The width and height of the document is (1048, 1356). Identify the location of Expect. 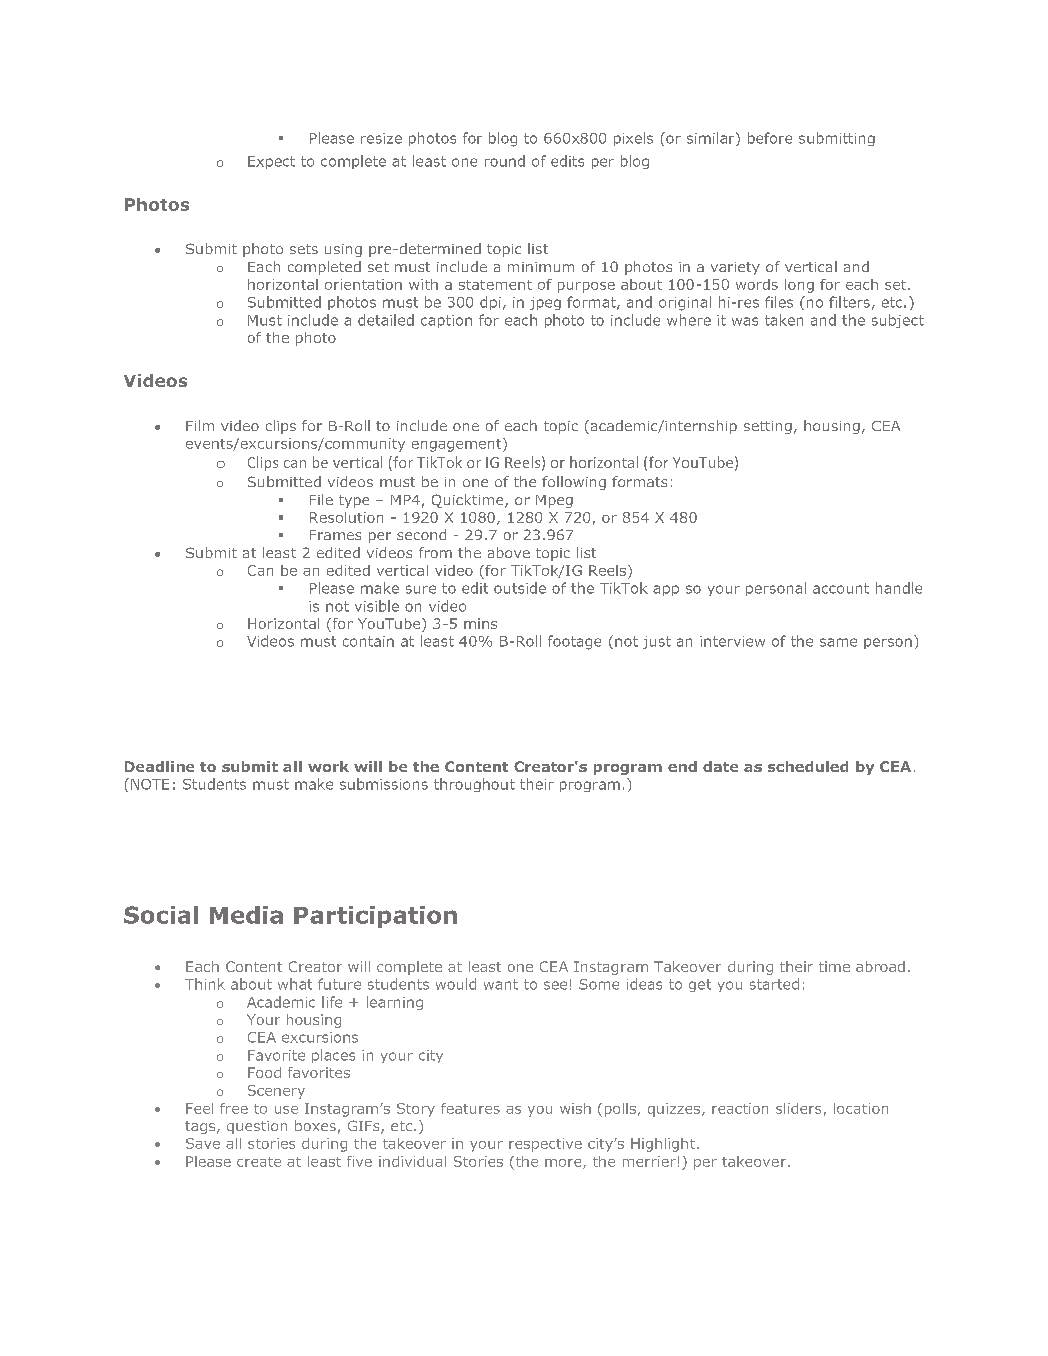
(271, 162).
